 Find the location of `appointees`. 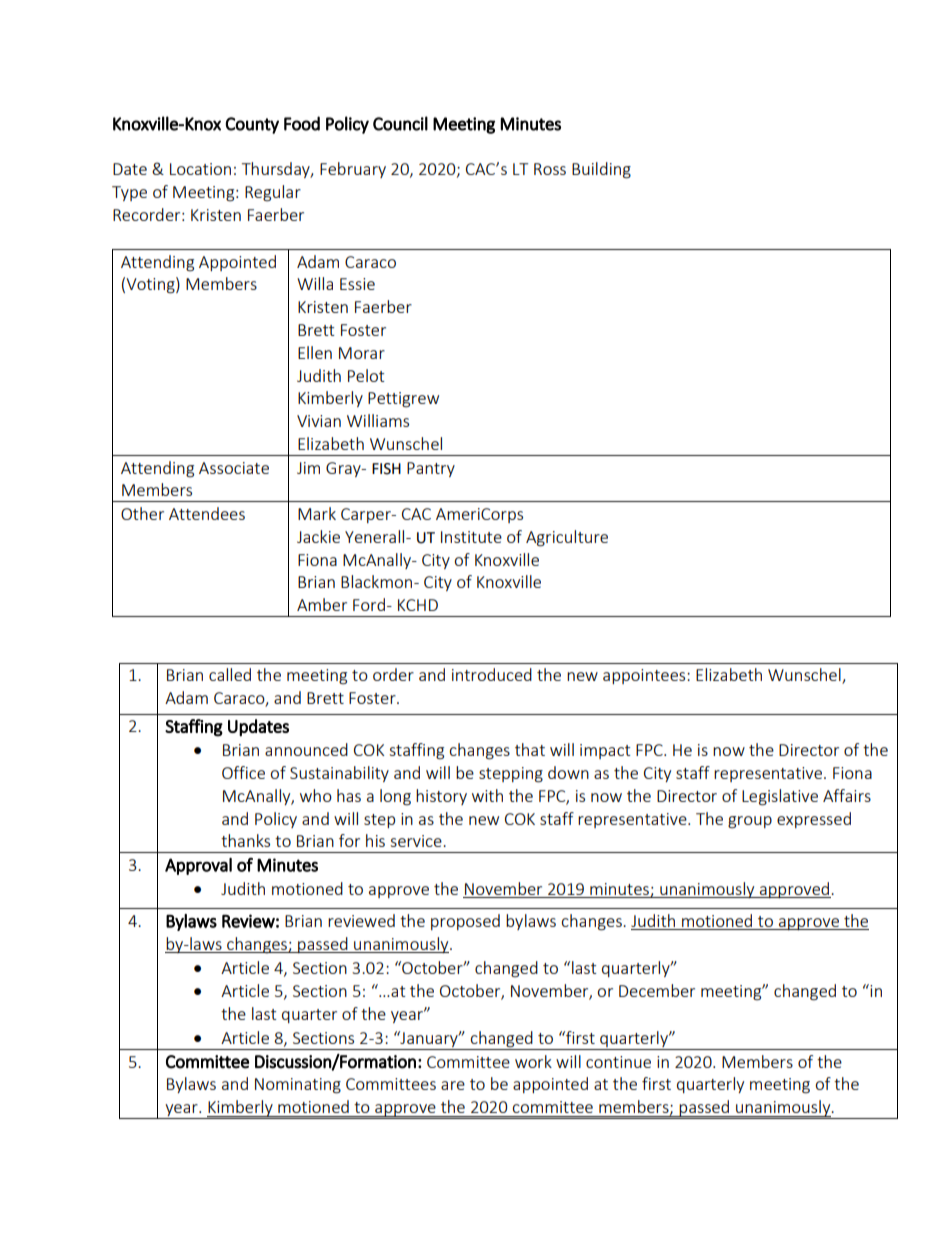

appointees is located at coordinates (645, 676).
